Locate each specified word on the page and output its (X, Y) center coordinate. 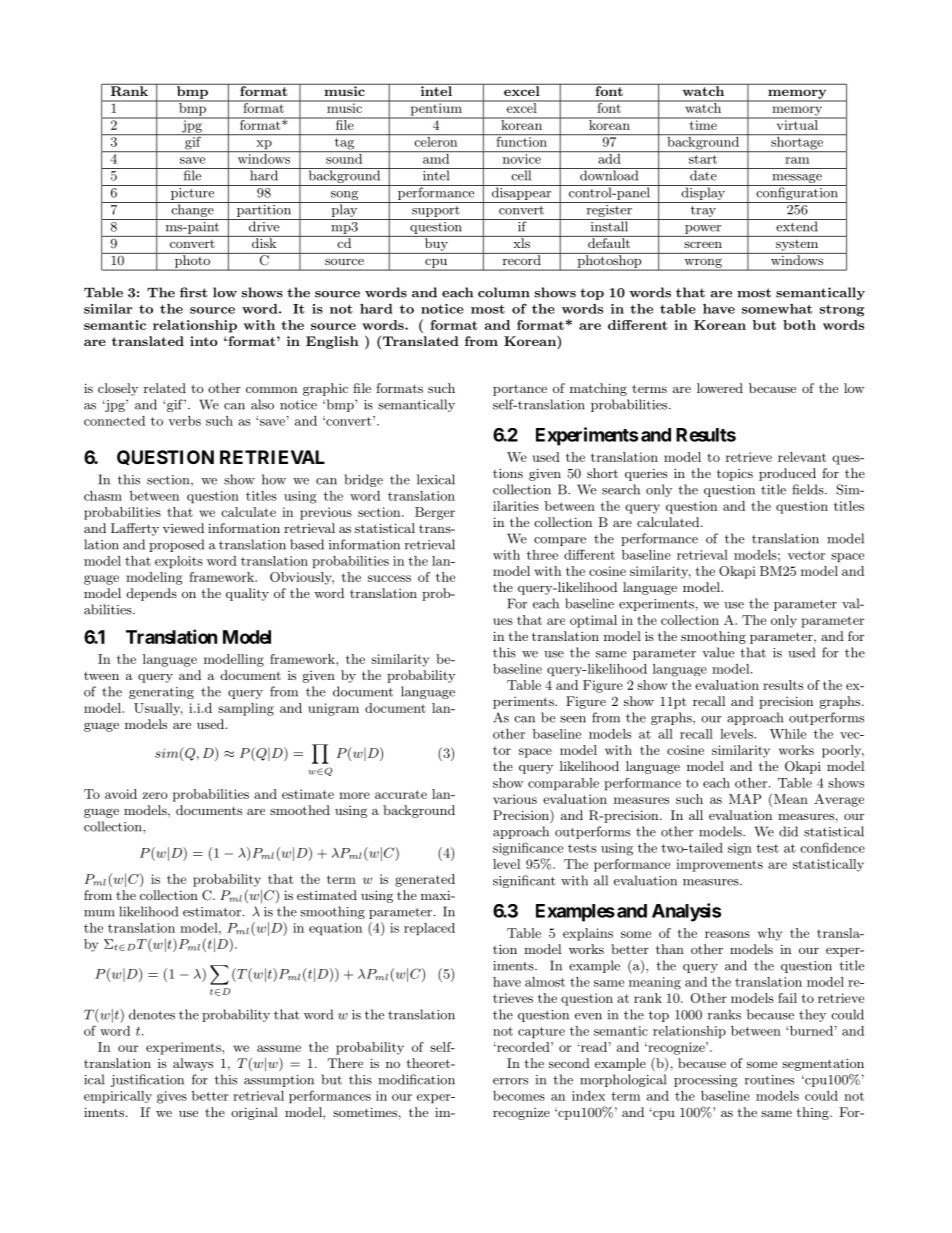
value (718, 652)
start (703, 159)
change (192, 211)
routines (769, 1080)
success (389, 578)
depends (152, 594)
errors (510, 1081)
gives (172, 1097)
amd (436, 157)
